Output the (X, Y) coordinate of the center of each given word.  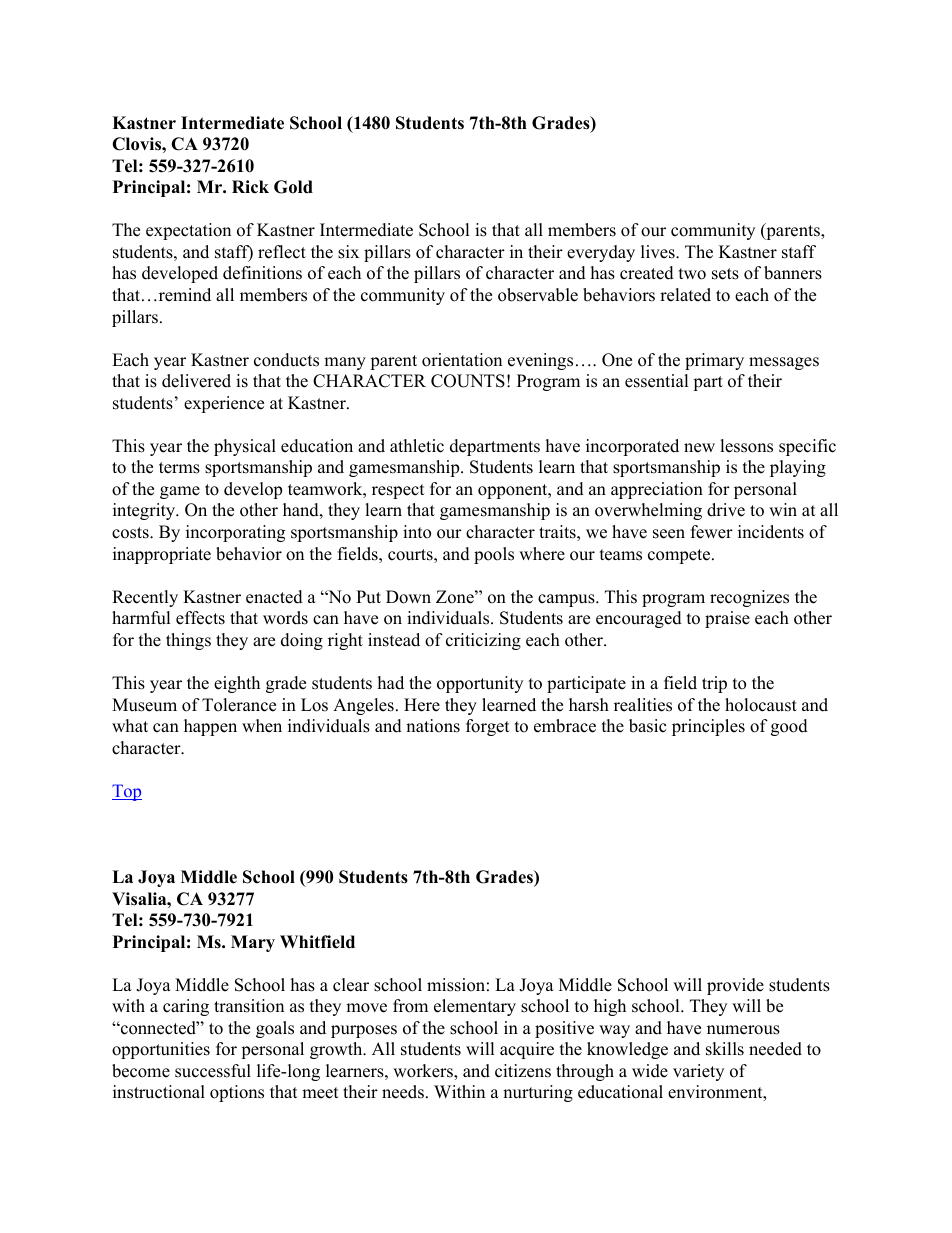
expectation (188, 231)
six (348, 252)
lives (659, 252)
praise (727, 619)
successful (213, 1071)
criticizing (483, 641)
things (188, 641)
